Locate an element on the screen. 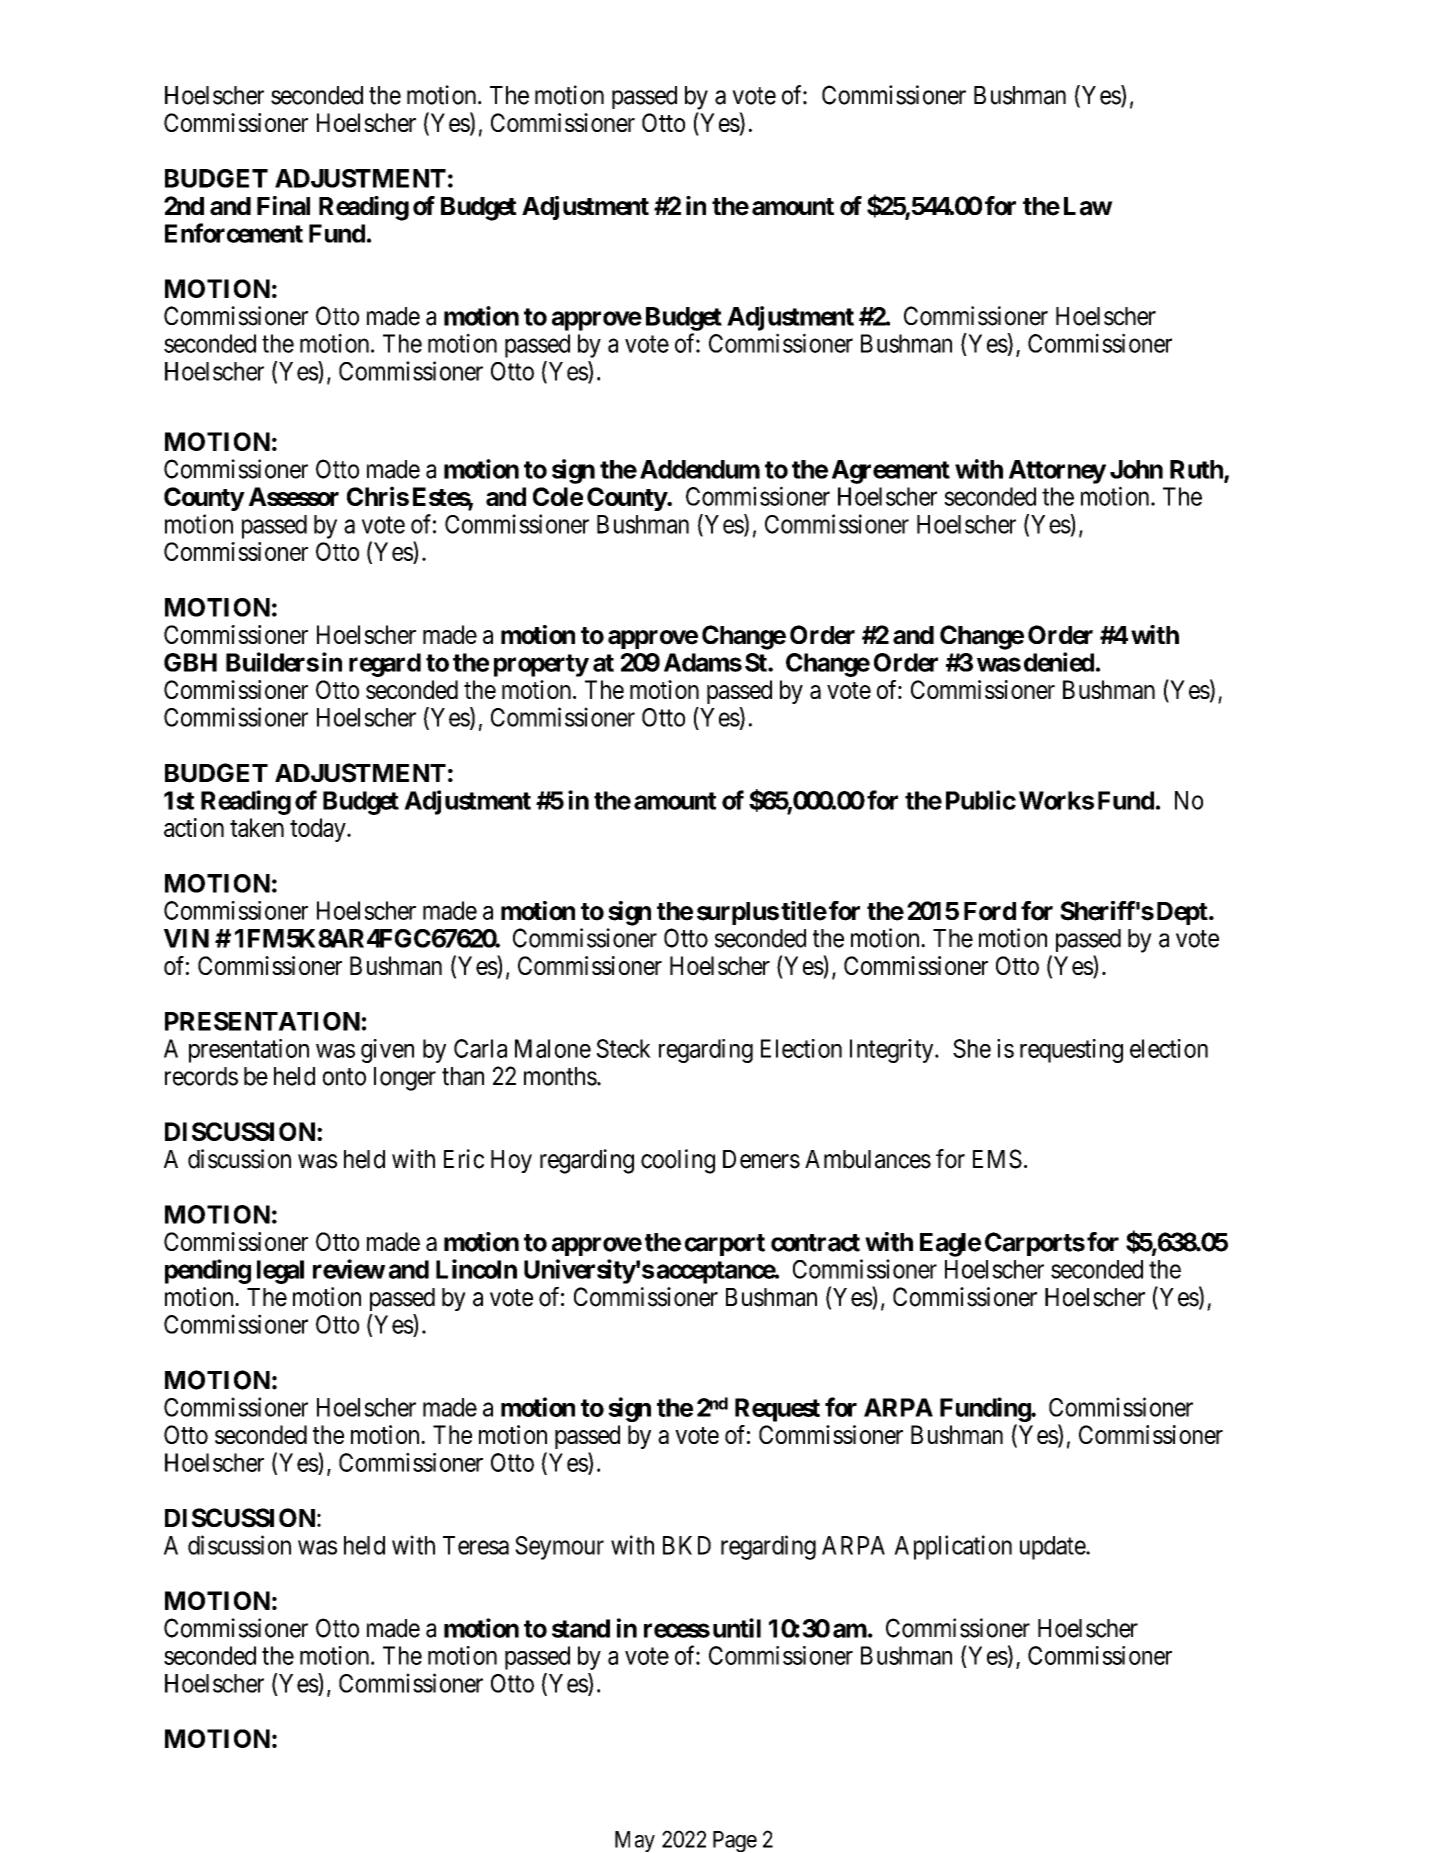 The width and height of the screenshot is (1436, 1853). property is located at coordinates (541, 665).
